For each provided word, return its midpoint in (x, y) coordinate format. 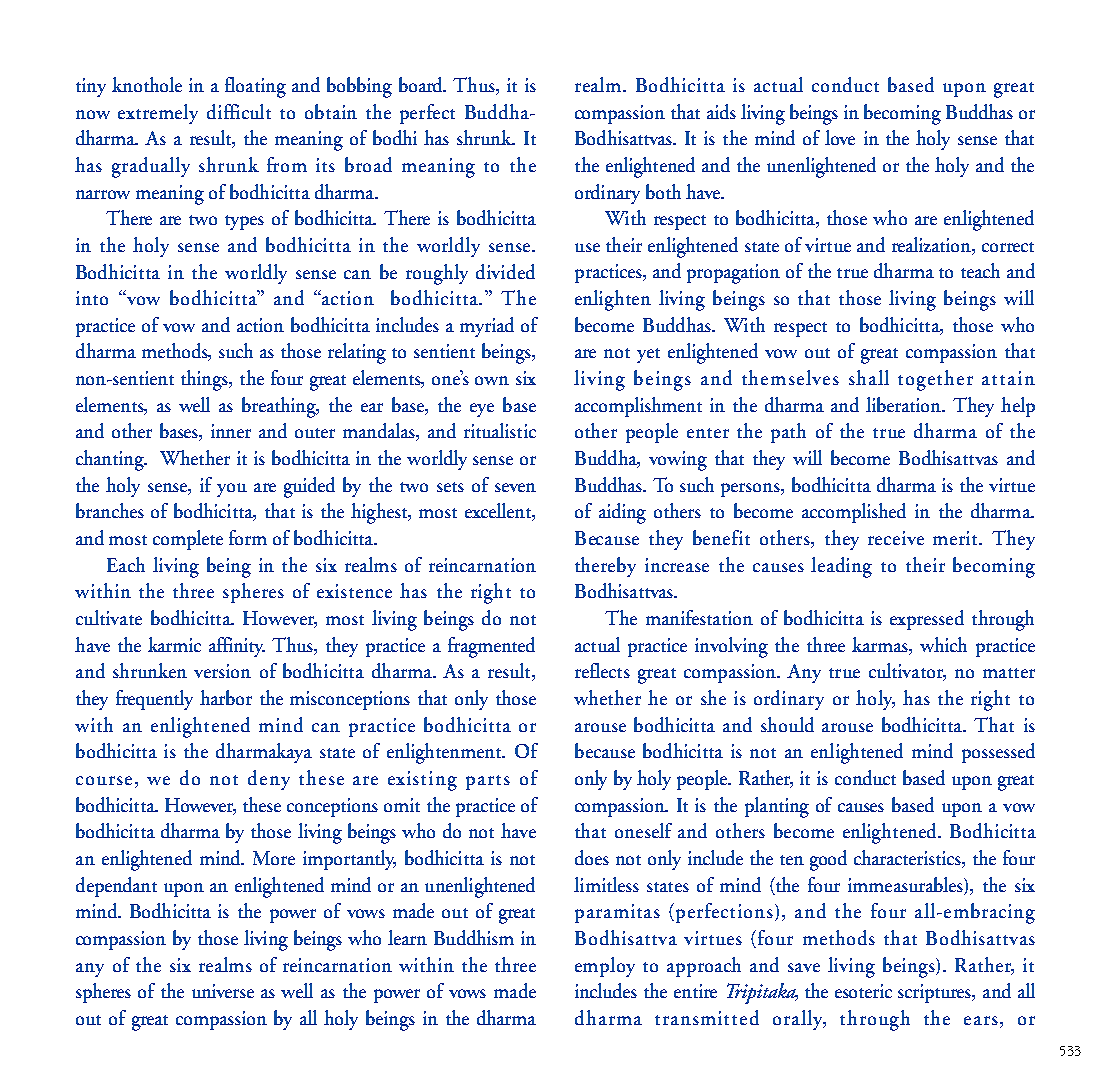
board (422, 84)
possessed (998, 753)
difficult (239, 111)
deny (269, 780)
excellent (499, 512)
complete (188, 540)
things (206, 380)
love (840, 137)
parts (488, 782)
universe (223, 991)
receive (896, 538)
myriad (487, 327)
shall (869, 377)
